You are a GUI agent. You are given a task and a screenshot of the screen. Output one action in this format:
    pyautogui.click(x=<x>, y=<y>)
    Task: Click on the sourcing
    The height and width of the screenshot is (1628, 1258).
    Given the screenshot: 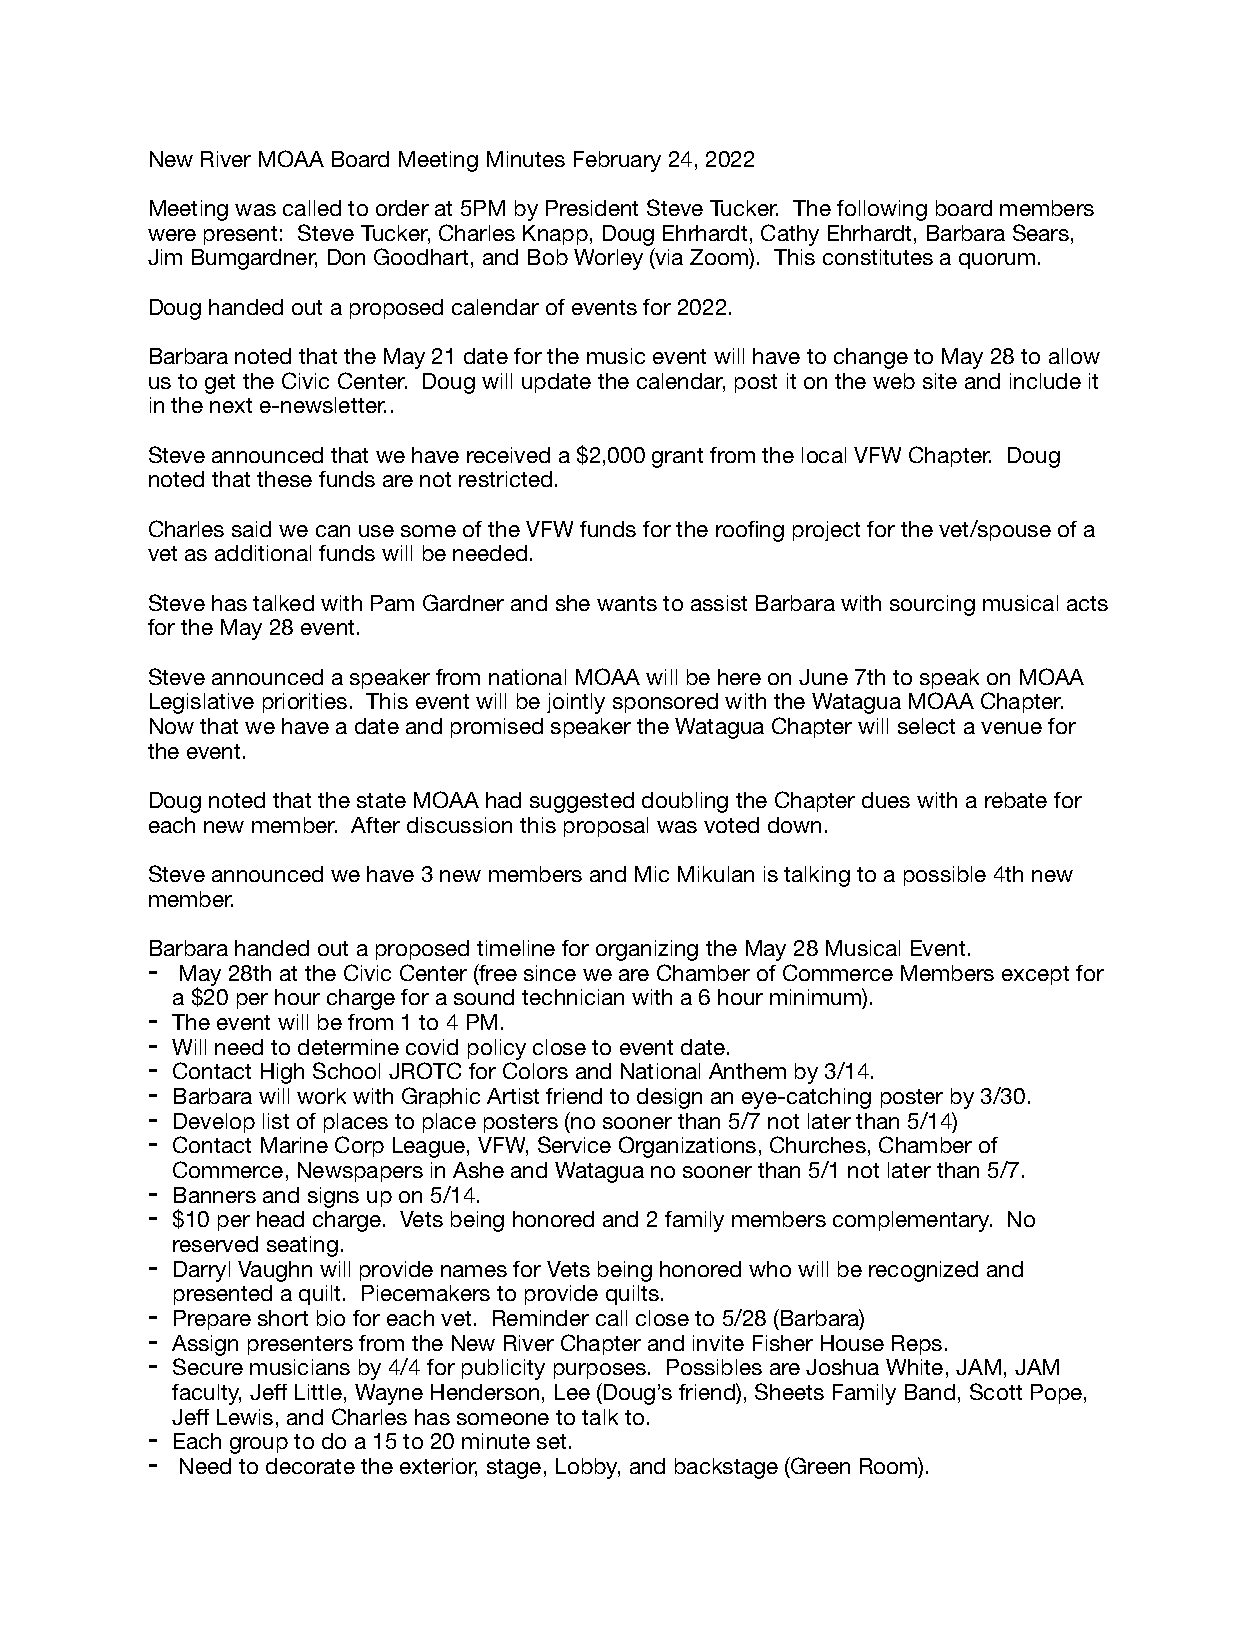 What is the action you would take?
    pyautogui.click(x=932, y=605)
